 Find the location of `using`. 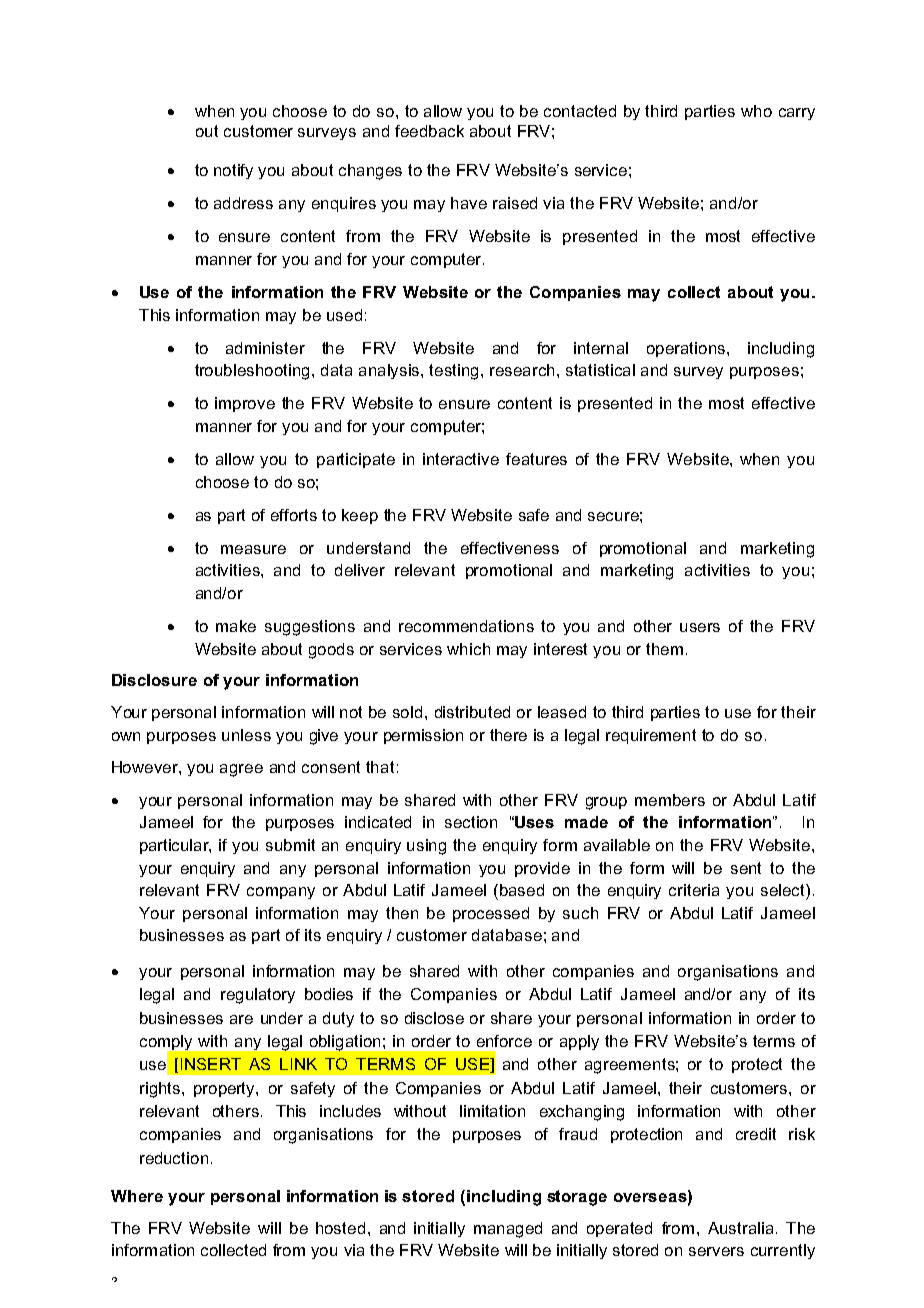

using is located at coordinates (426, 847).
